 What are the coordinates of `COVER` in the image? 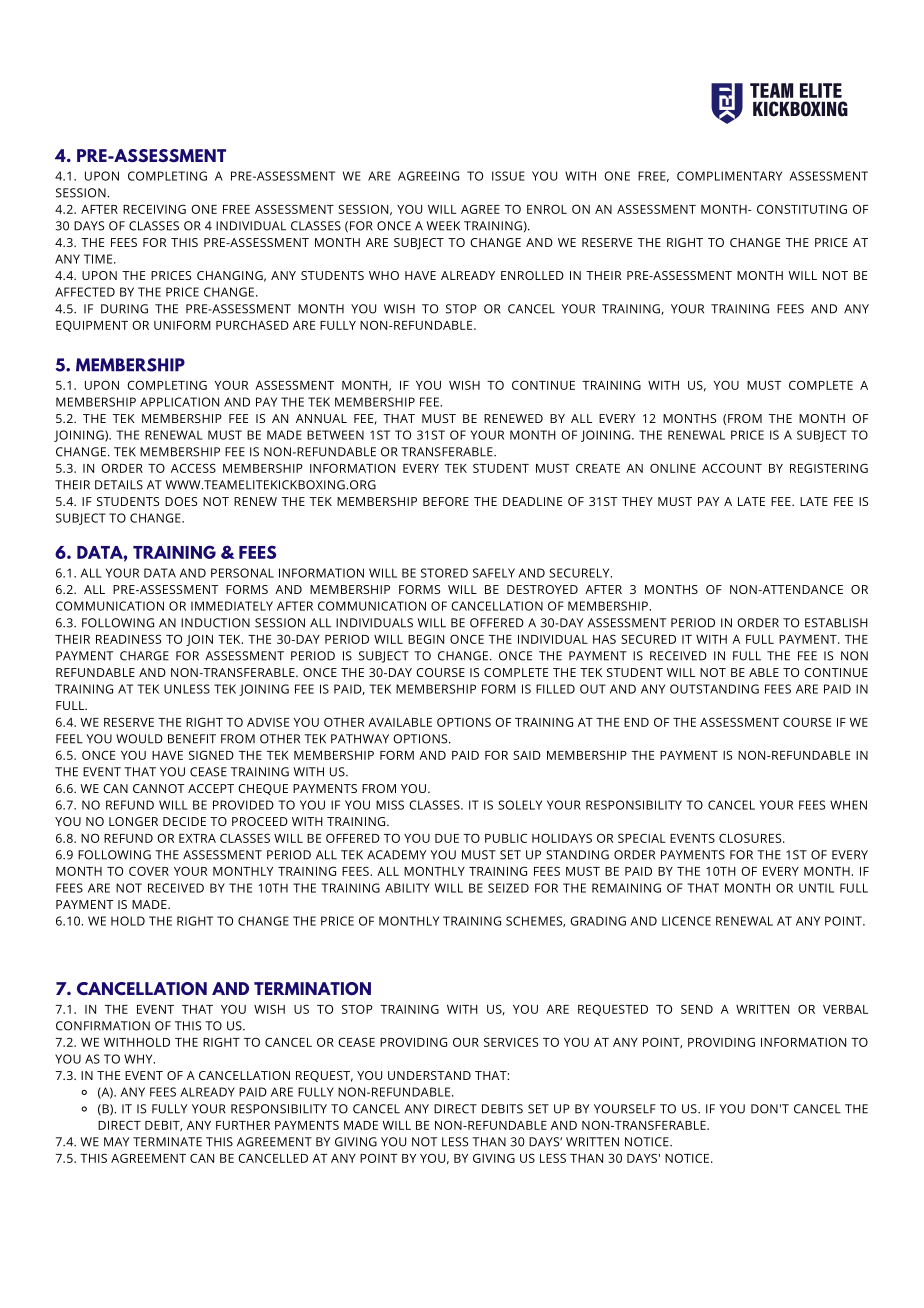 It's located at (149, 871).
